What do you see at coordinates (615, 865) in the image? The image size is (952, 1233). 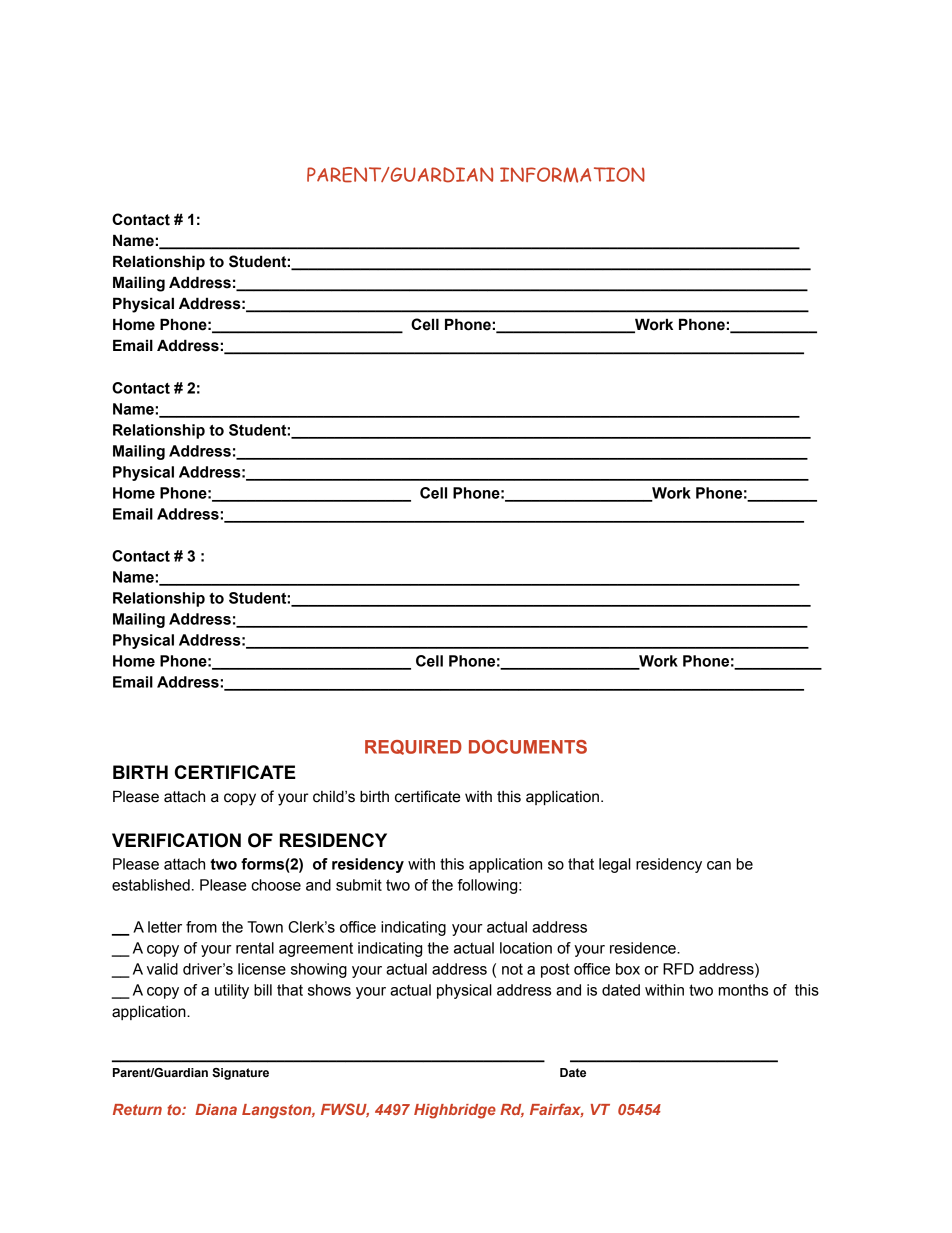 I see `legal` at bounding box center [615, 865].
